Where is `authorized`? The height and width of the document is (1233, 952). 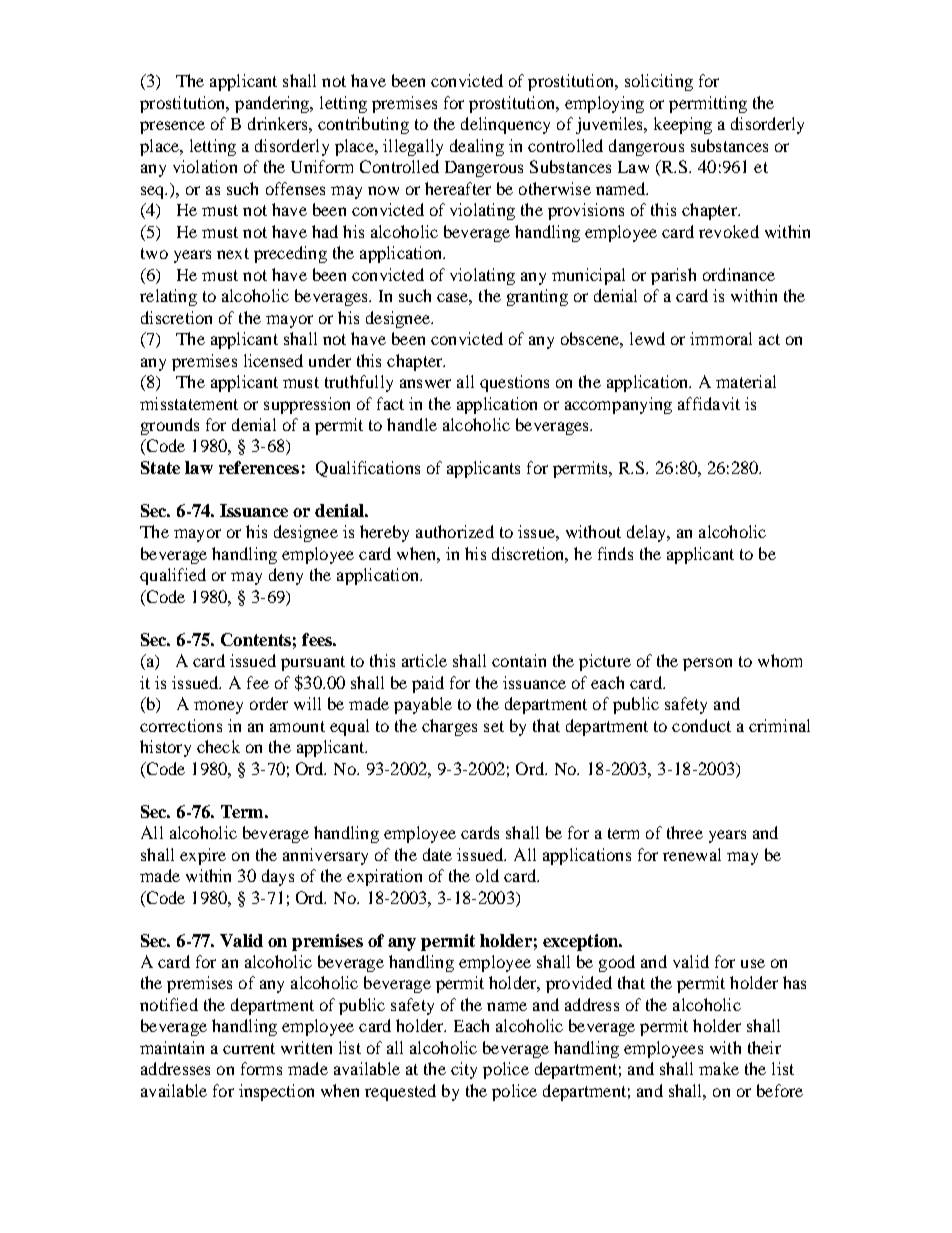 authorized is located at coordinates (455, 531).
